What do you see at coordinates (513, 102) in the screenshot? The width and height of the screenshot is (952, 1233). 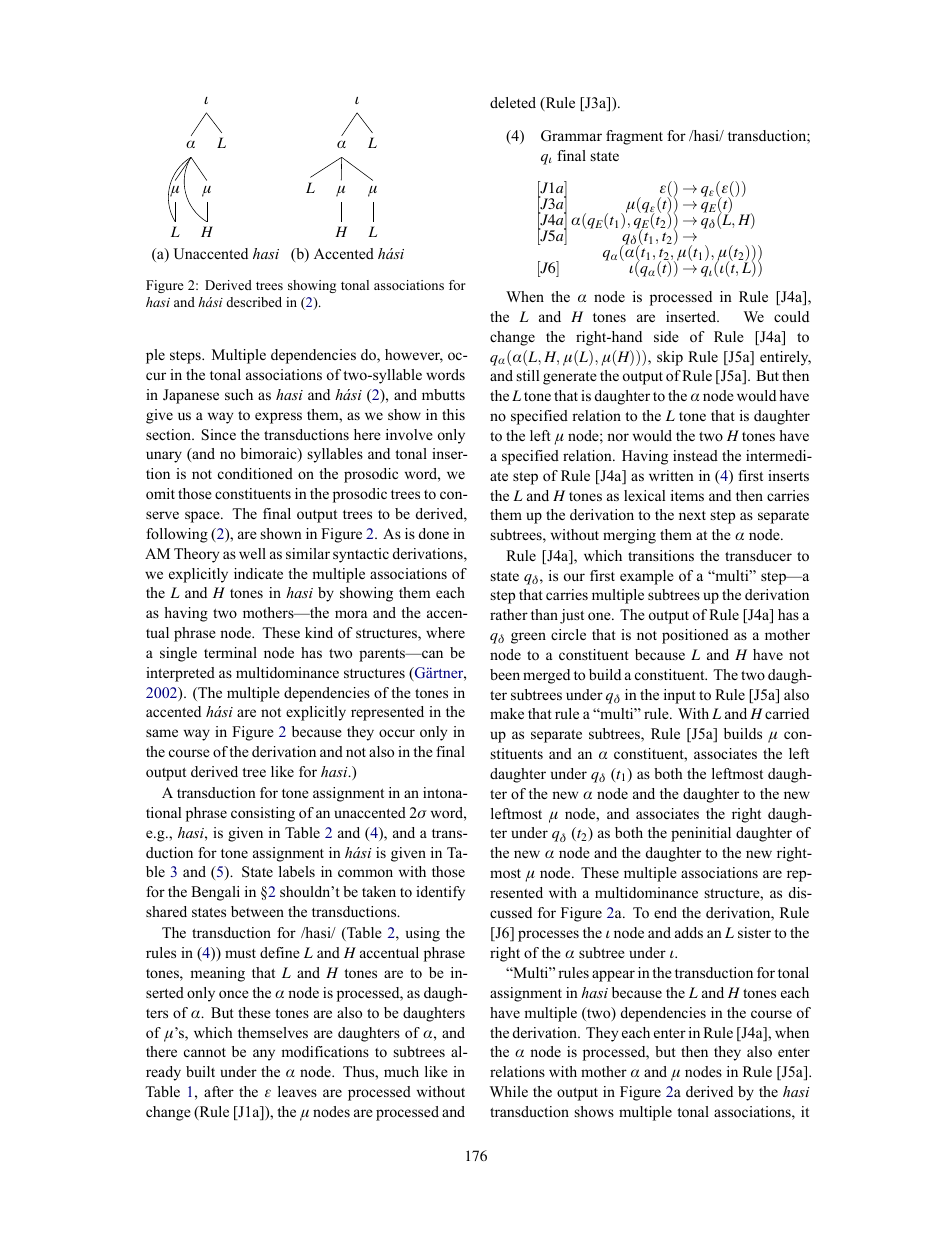 I see `deleted` at bounding box center [513, 102].
